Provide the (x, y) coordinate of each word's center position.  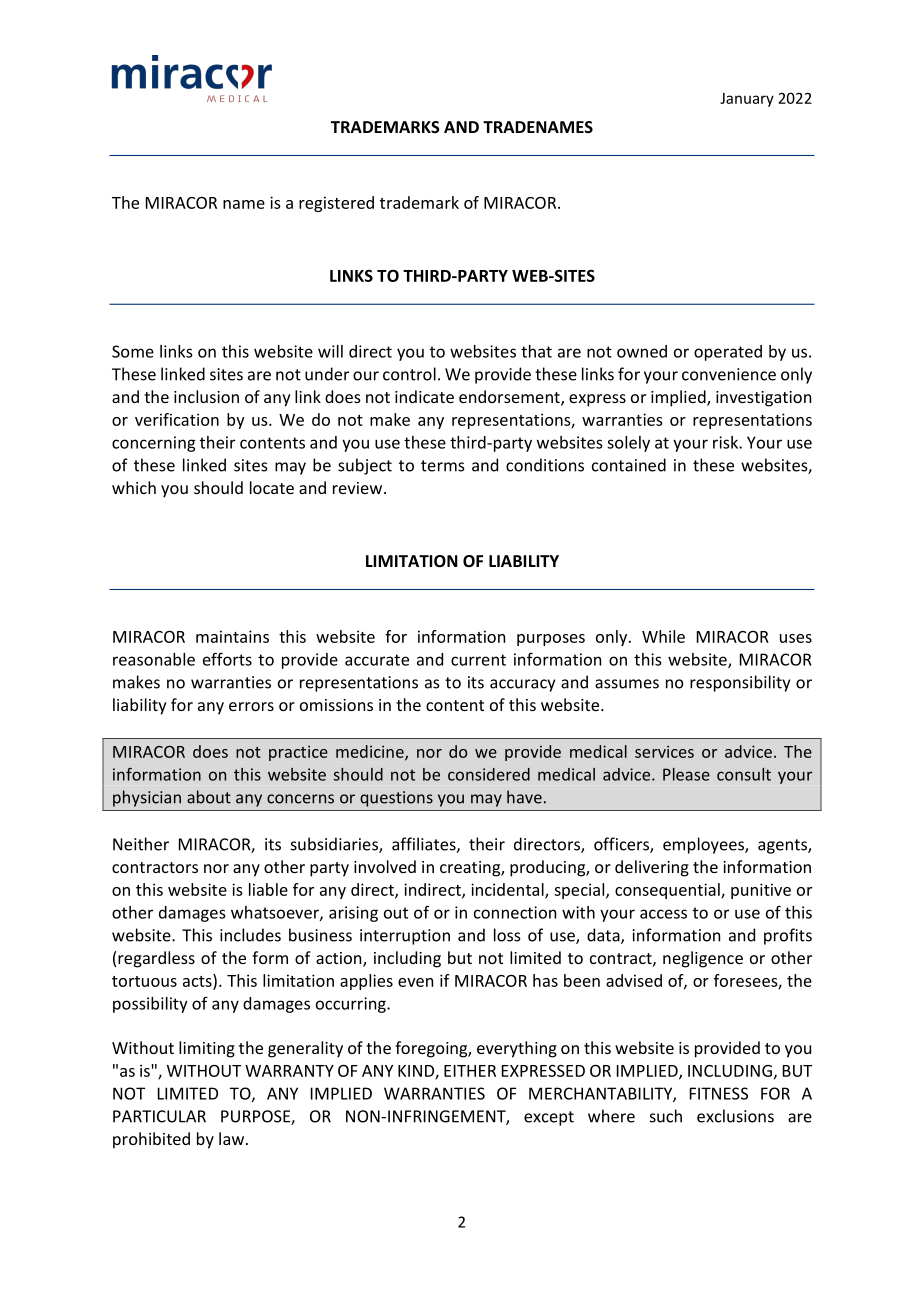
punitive (761, 891)
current (478, 660)
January (747, 100)
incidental (508, 890)
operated (728, 353)
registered (336, 204)
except (549, 1118)
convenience (729, 374)
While (663, 636)
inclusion (206, 396)
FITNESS (719, 1093)
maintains (232, 636)
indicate (424, 396)
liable (268, 889)
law (231, 1138)
